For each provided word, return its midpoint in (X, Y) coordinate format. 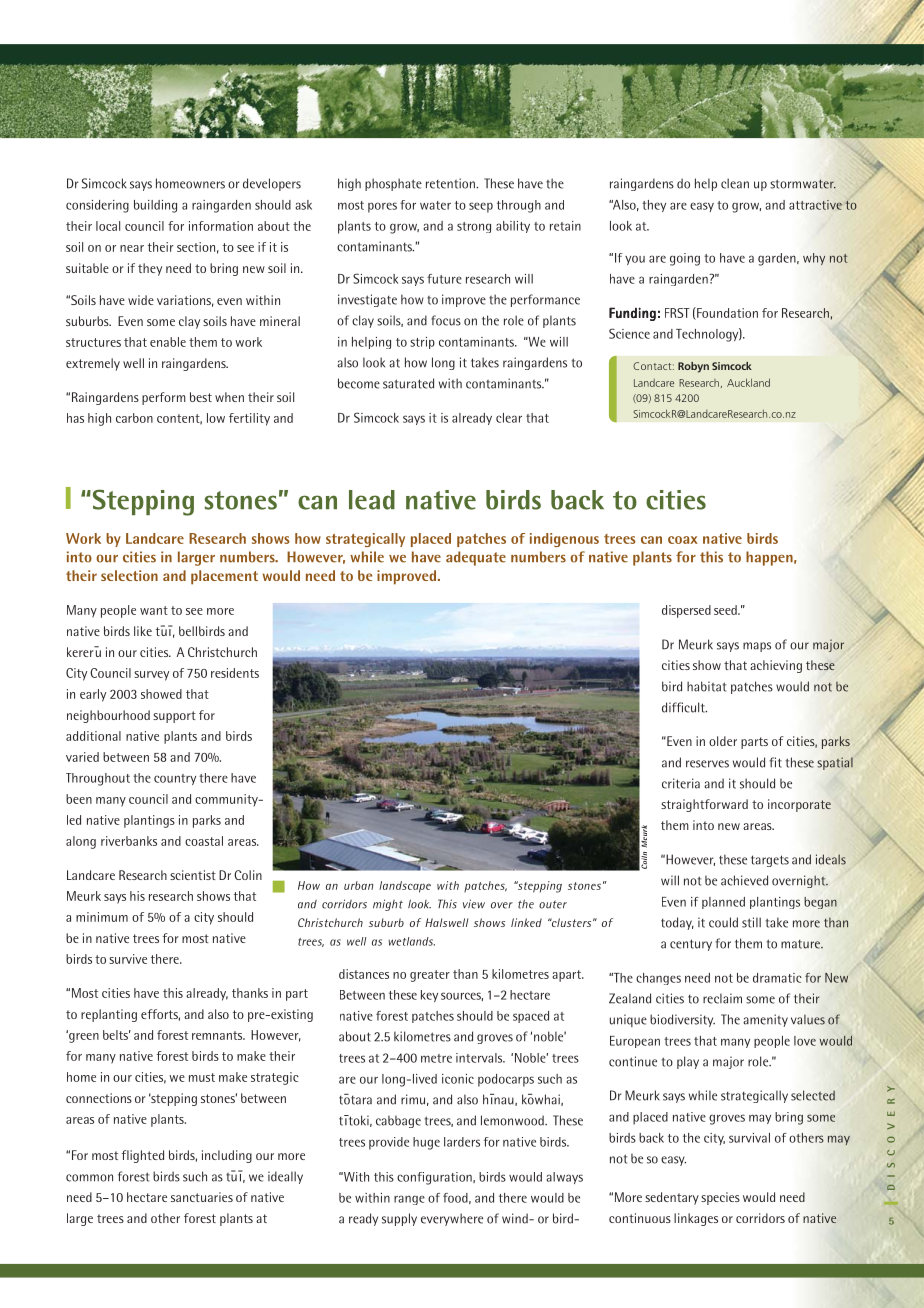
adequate (476, 558)
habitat (706, 686)
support (174, 717)
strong (474, 227)
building (155, 206)
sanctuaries (202, 1197)
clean (735, 183)
